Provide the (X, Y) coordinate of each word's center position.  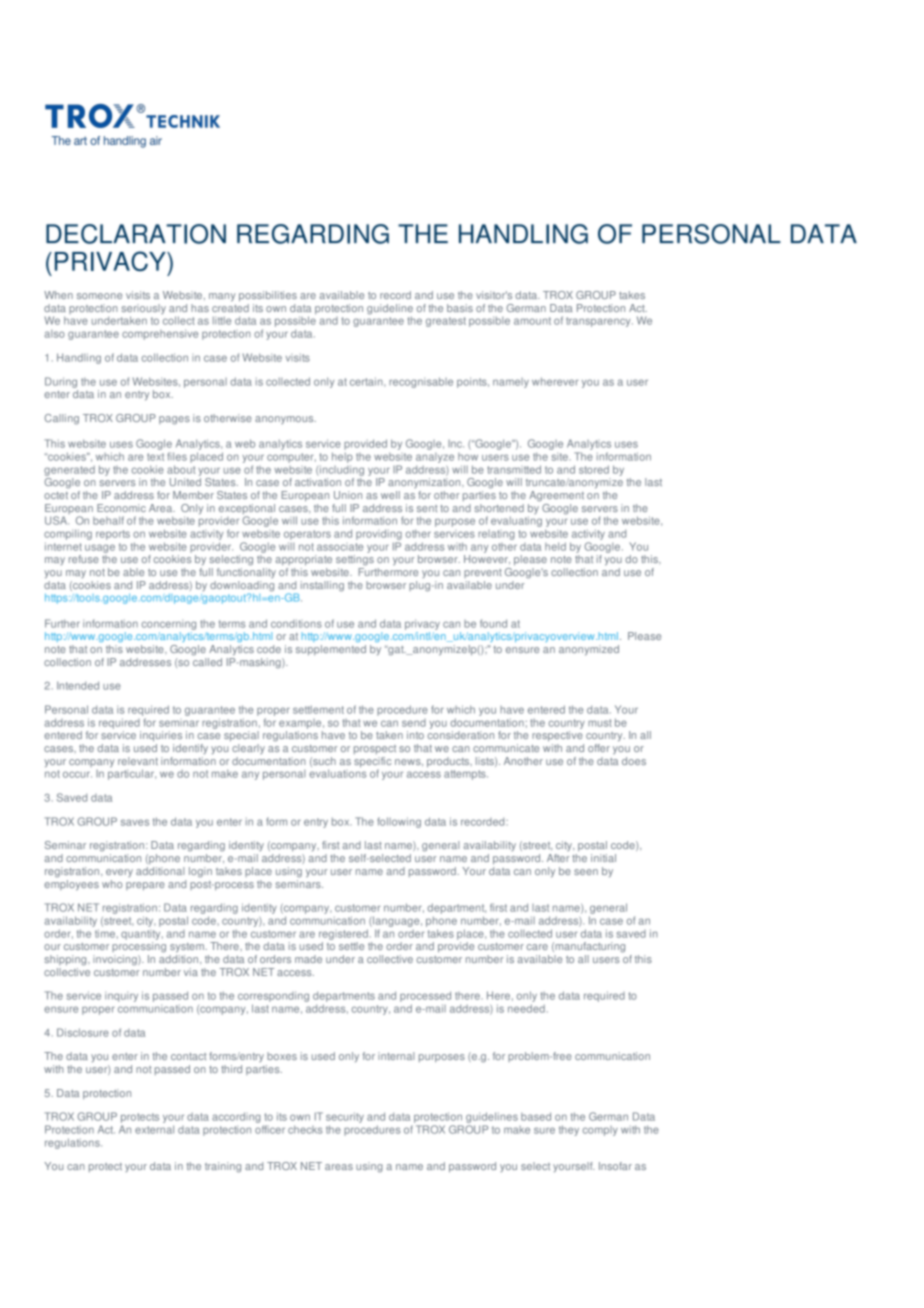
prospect (375, 749)
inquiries (161, 736)
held (555, 546)
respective (557, 736)
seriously (144, 310)
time (105, 933)
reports (113, 535)
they (569, 1130)
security (345, 1119)
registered (343, 934)
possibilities (268, 296)
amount (532, 321)
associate (340, 547)
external (154, 1129)
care (537, 947)
